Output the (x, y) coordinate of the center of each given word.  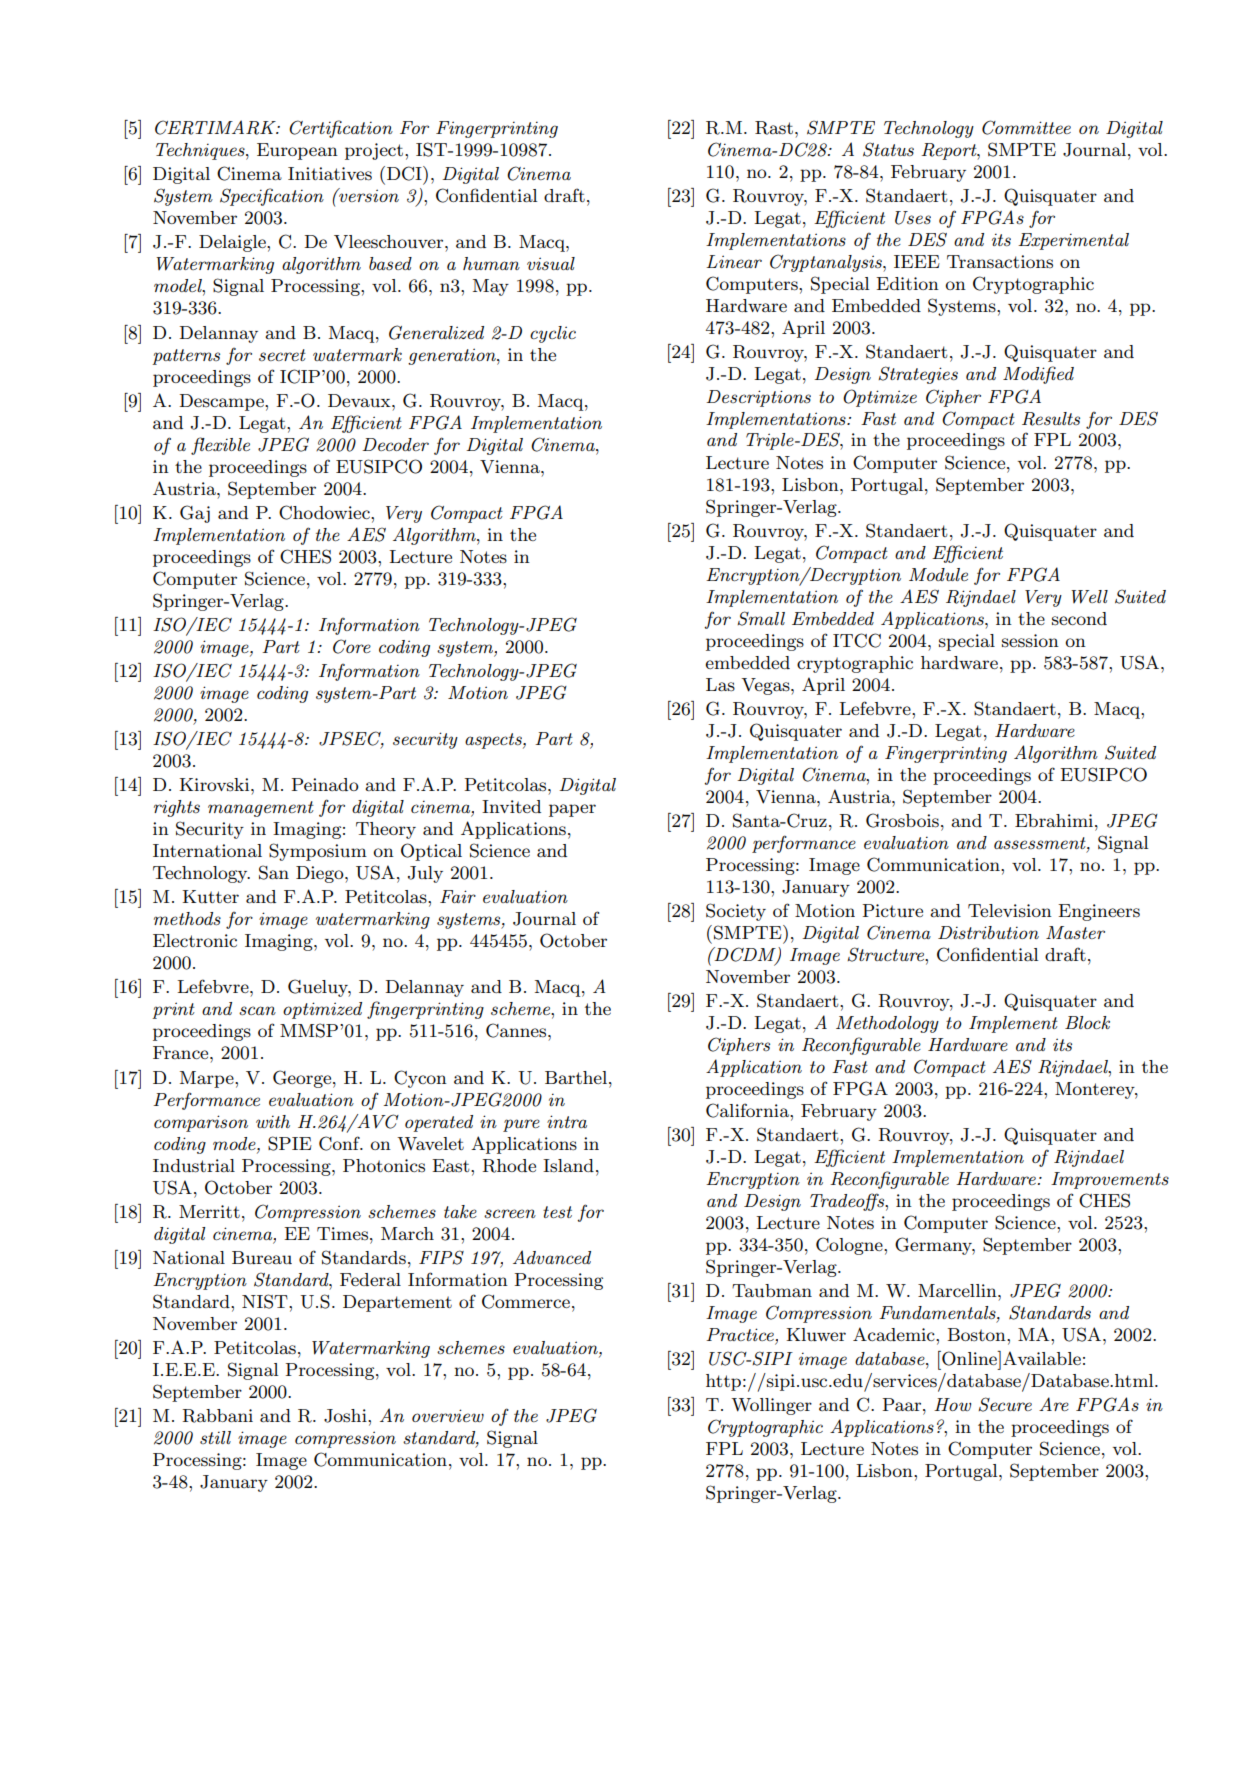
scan (257, 1011)
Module (938, 574)
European (297, 151)
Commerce (526, 1301)
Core (352, 646)
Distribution (988, 933)
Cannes (517, 1030)
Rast (774, 128)
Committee (1026, 127)
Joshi (346, 1416)
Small (761, 618)
